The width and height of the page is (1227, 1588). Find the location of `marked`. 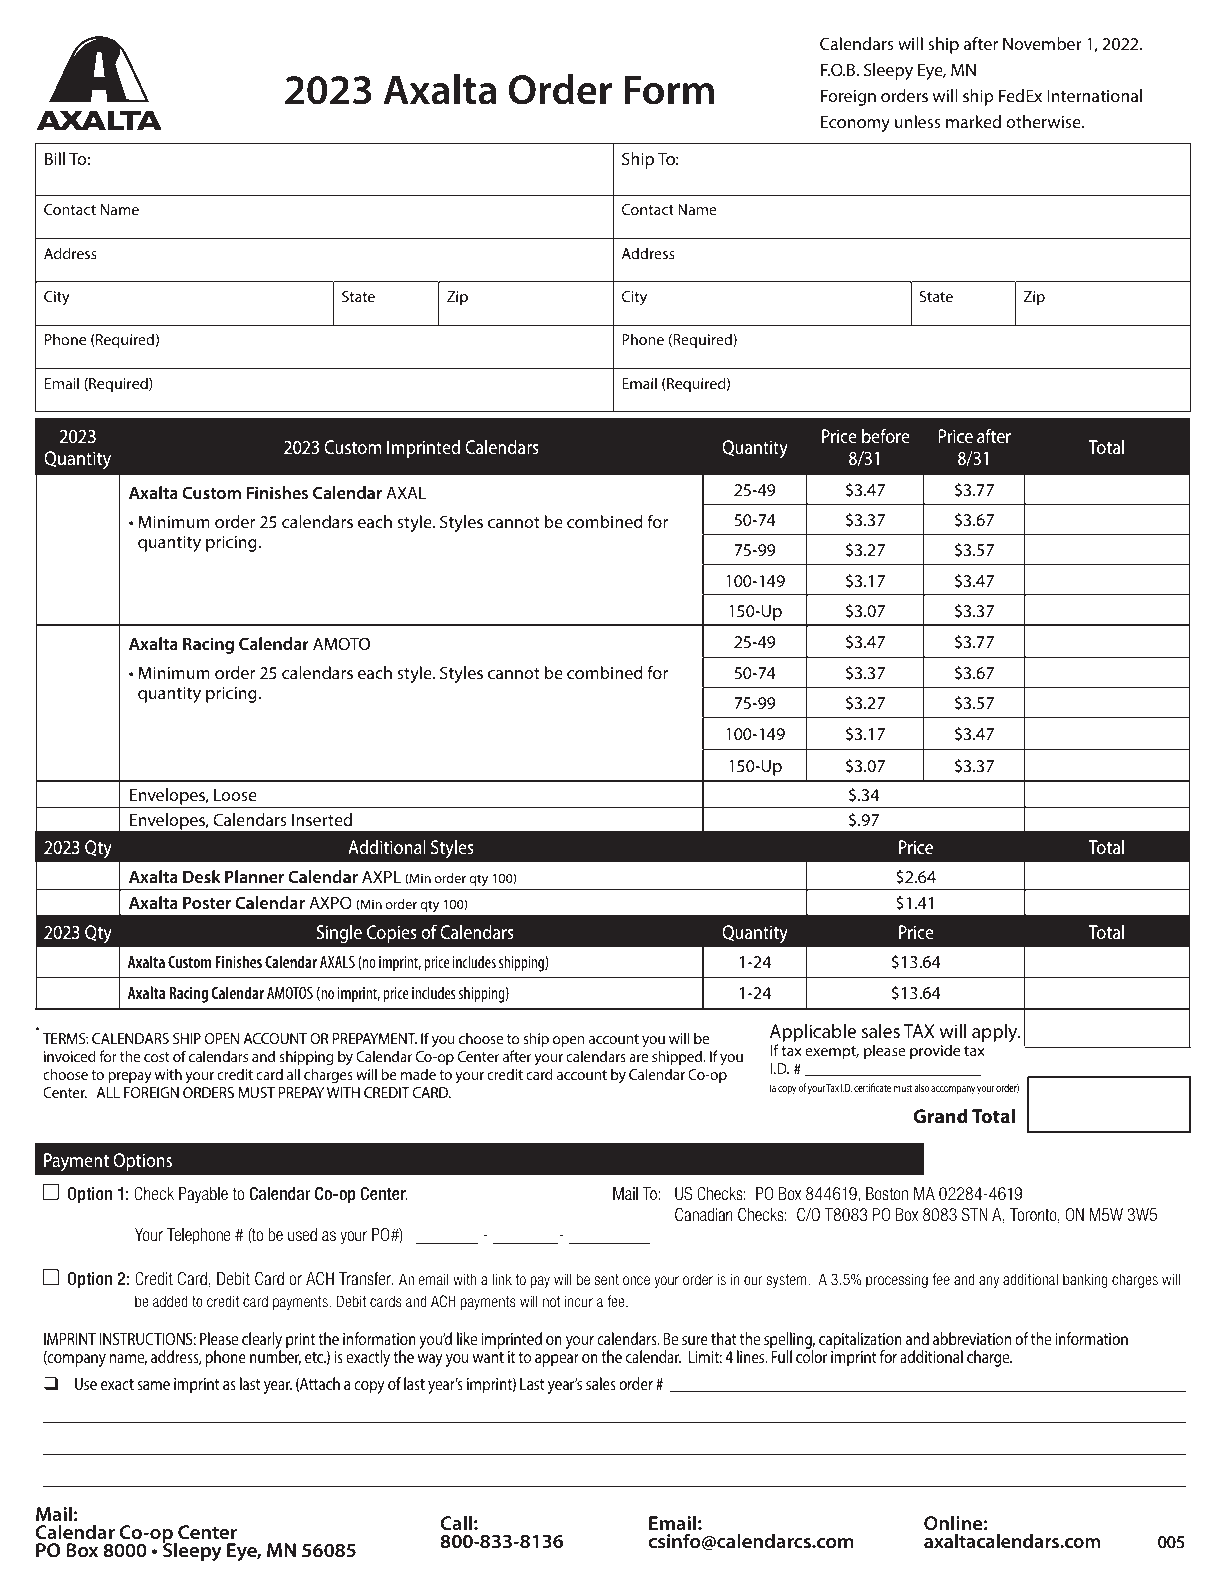

marked is located at coordinates (973, 121).
